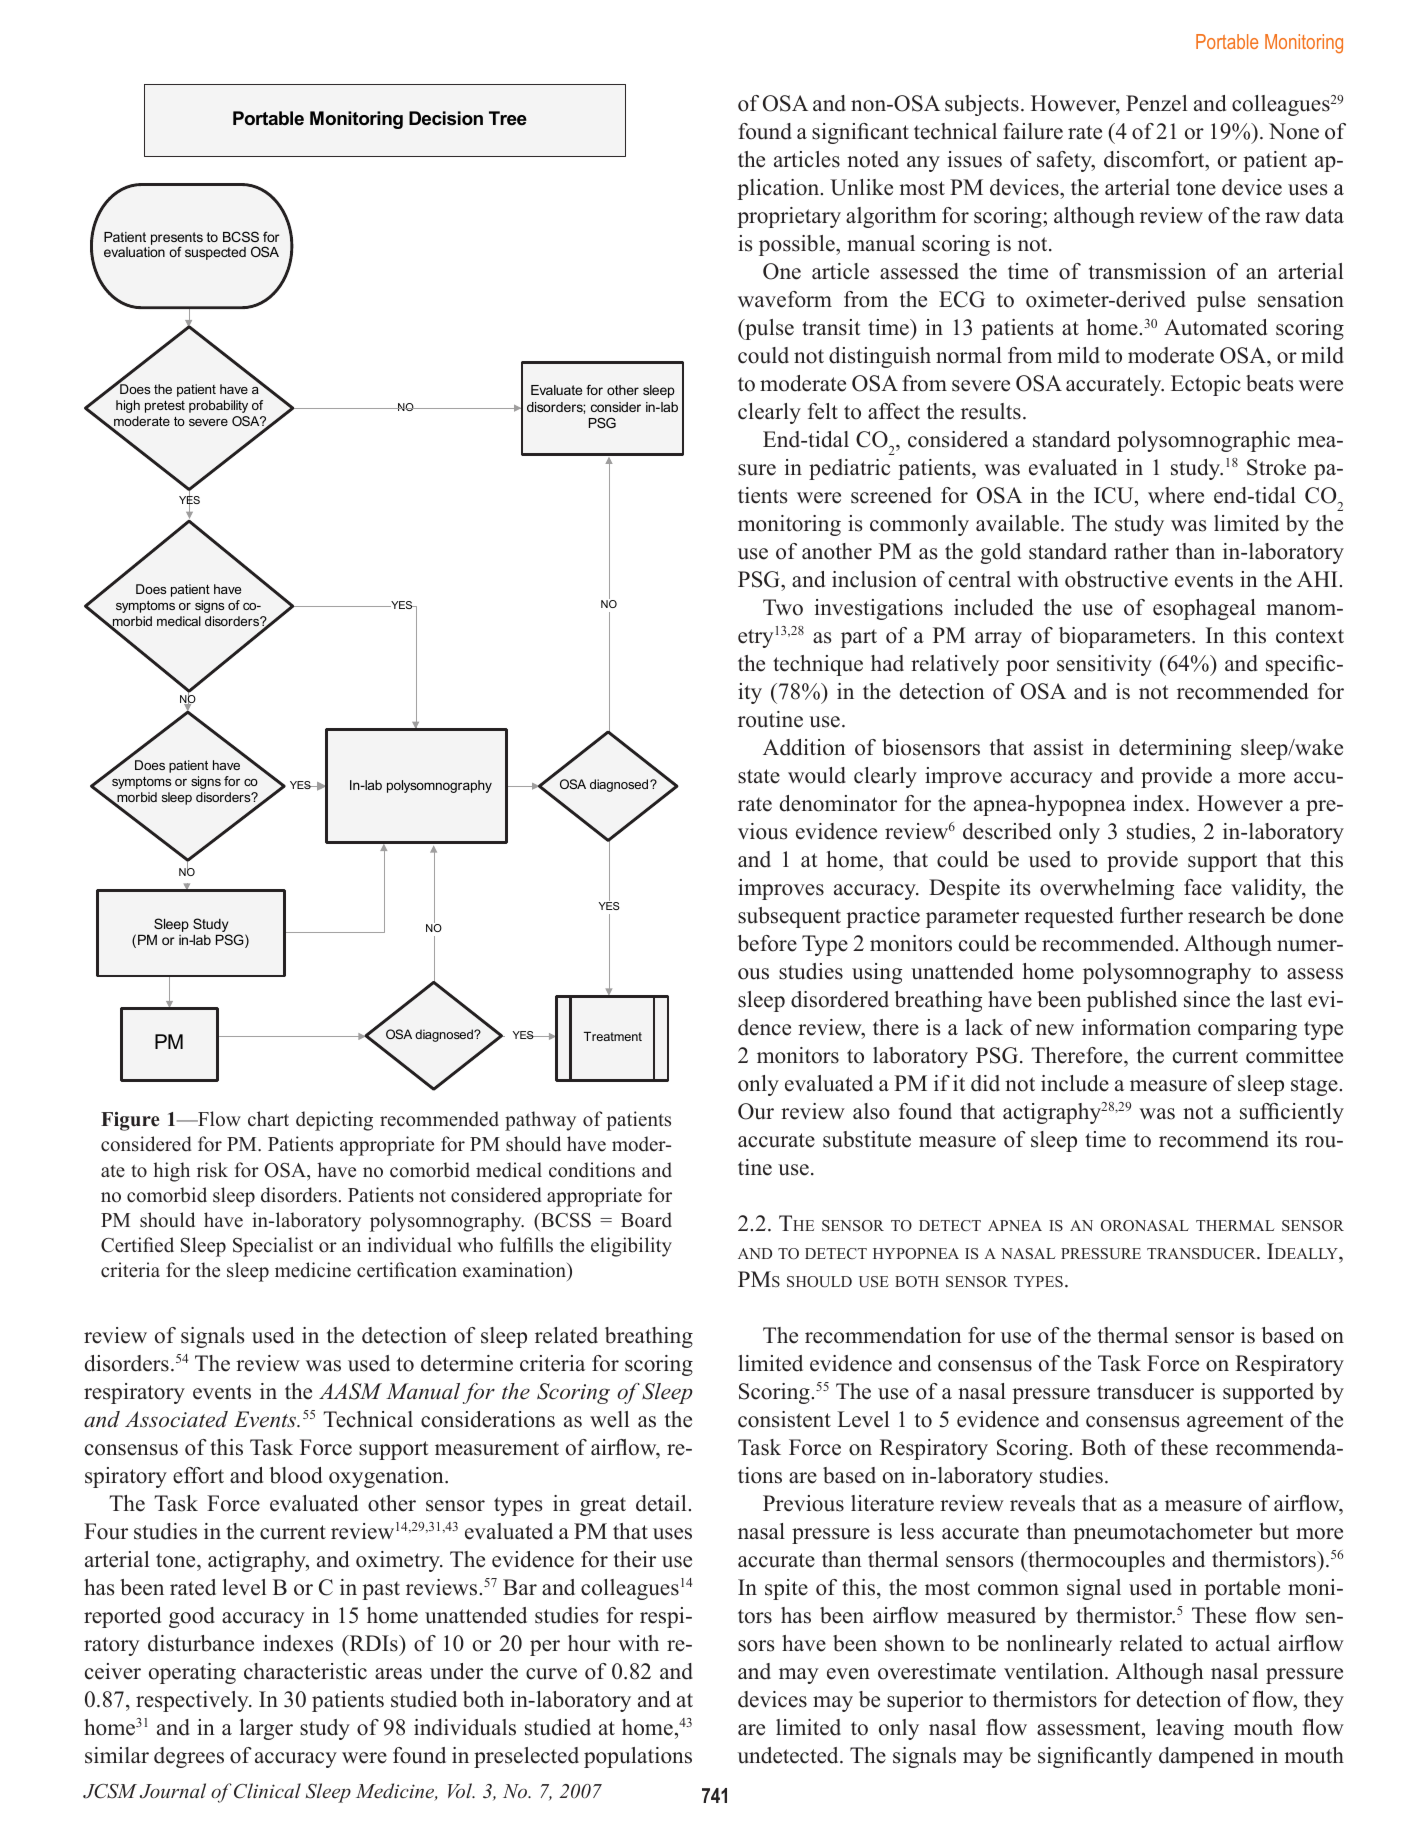 This image has width=1428, height=1847. Describe the element at coordinates (1190, 1729) in the image. I see `leaving` at that location.
